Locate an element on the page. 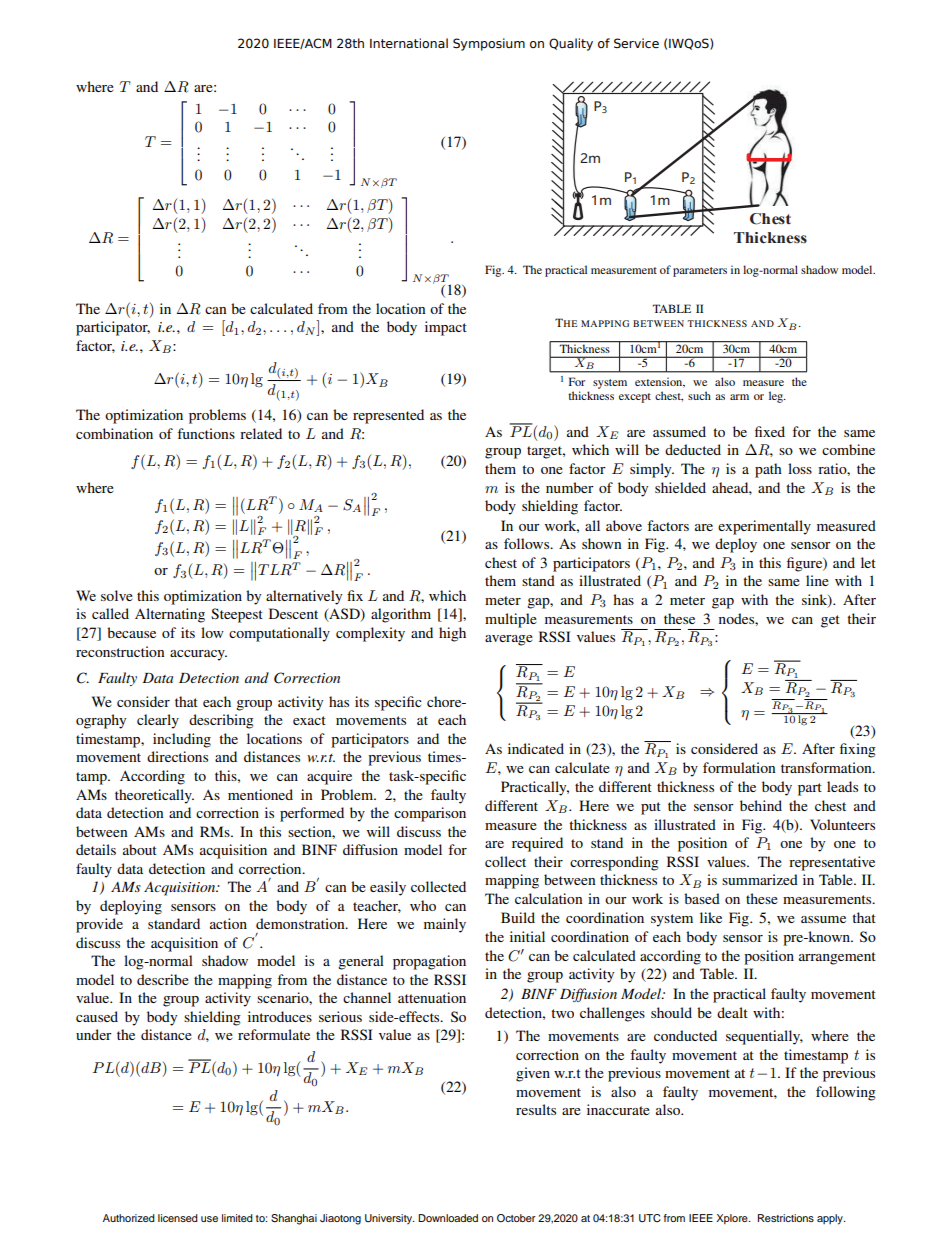 This image has width=952, height=1233. Symposium is located at coordinates (489, 44).
